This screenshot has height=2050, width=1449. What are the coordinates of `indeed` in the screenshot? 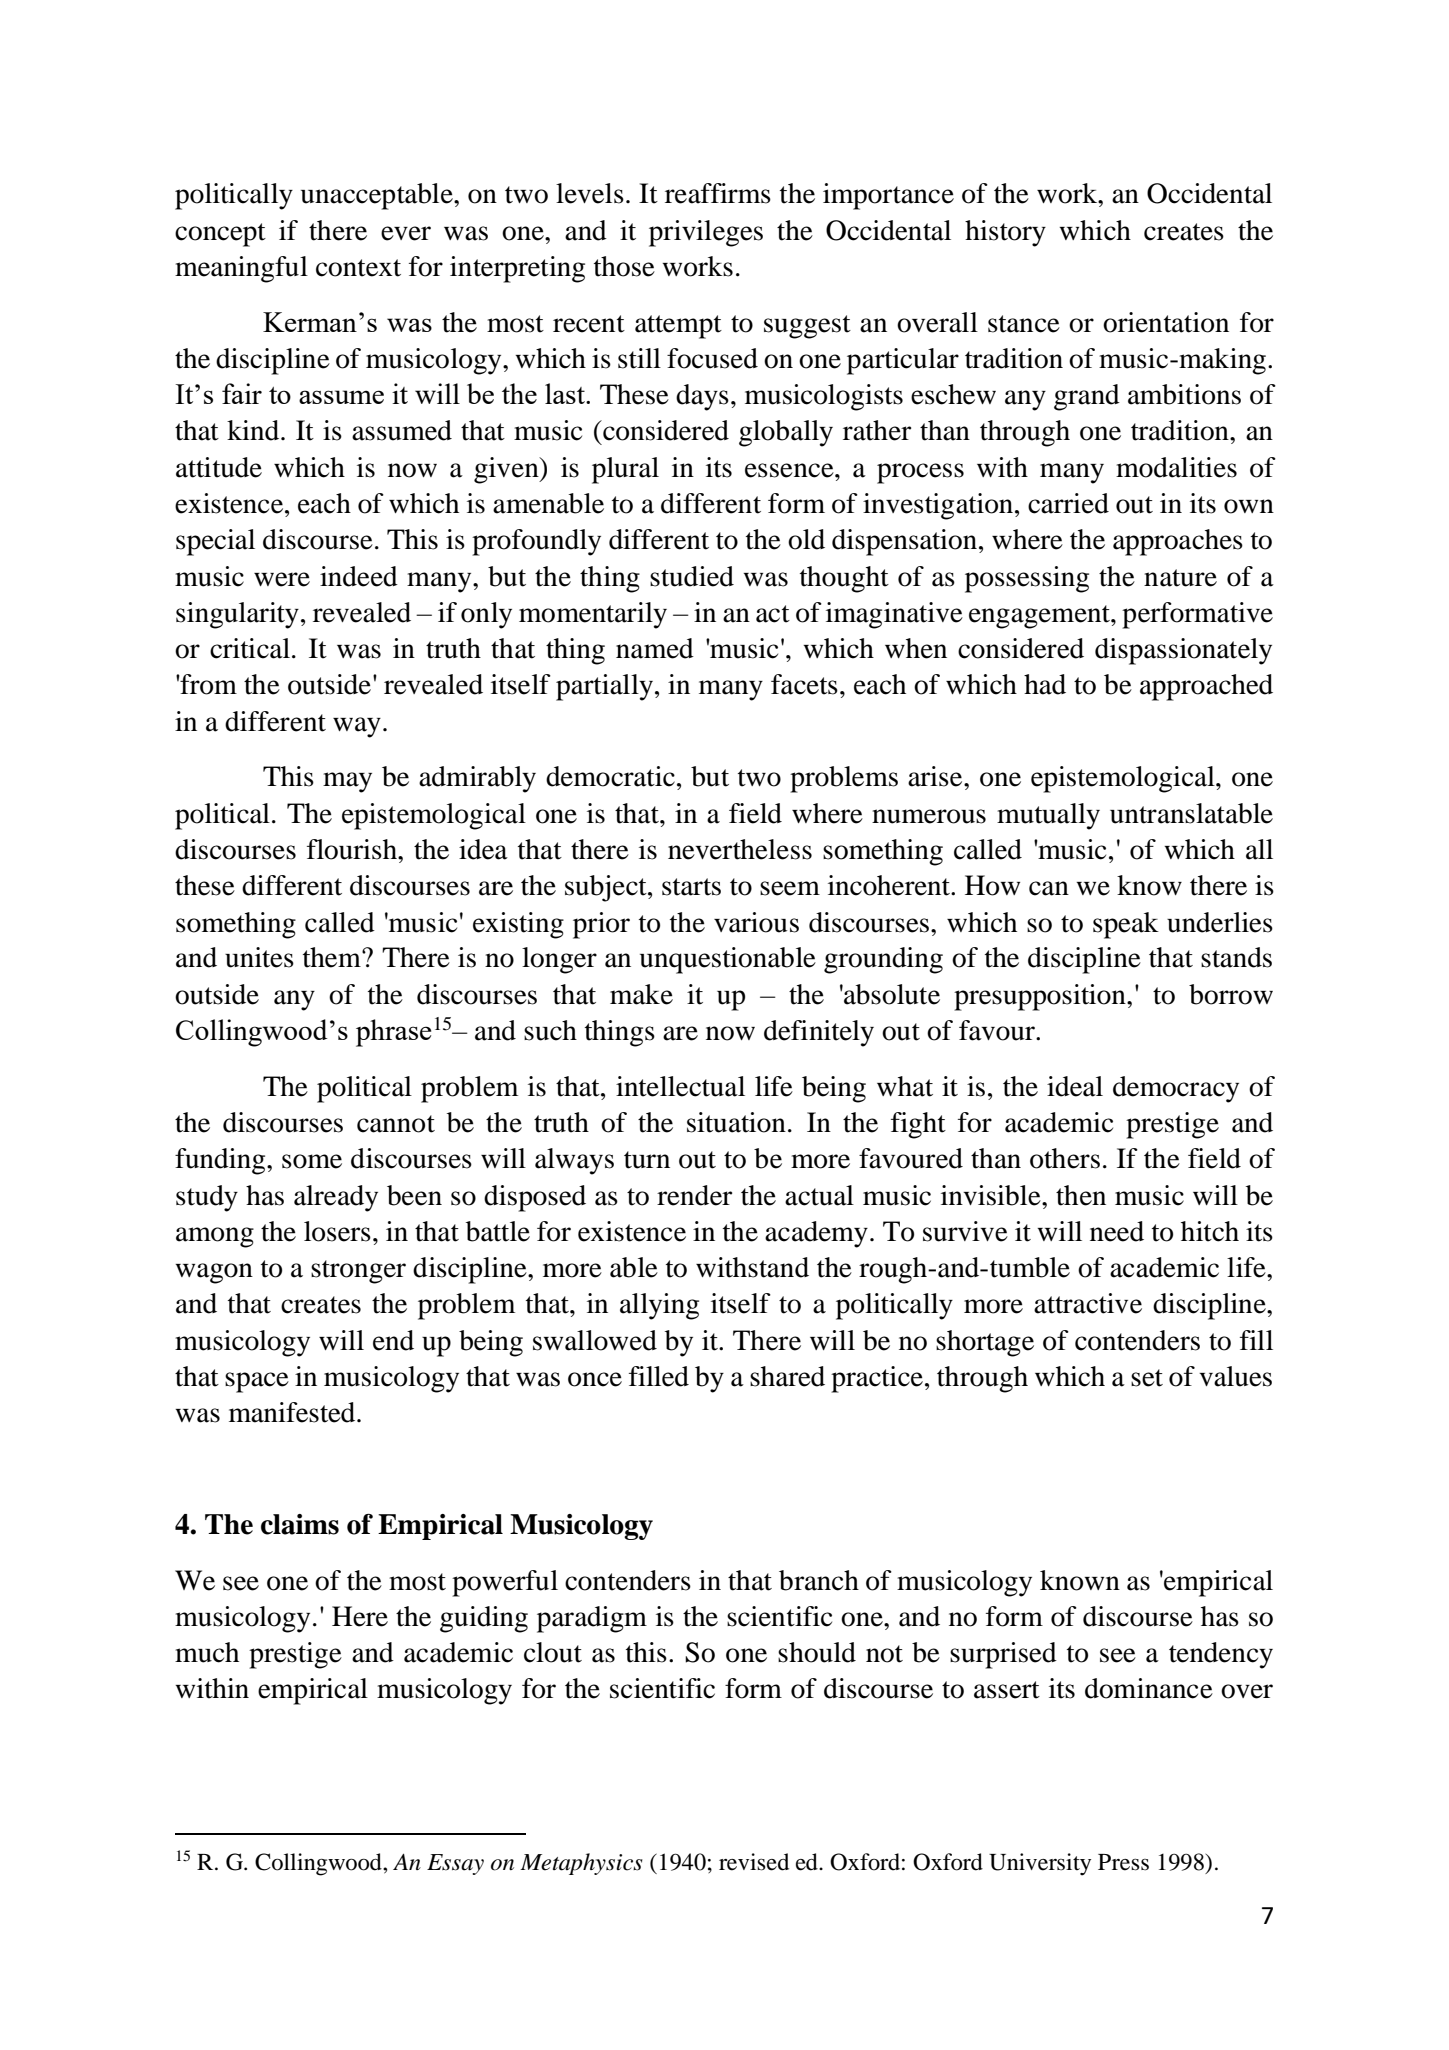 It's located at (359, 576).
